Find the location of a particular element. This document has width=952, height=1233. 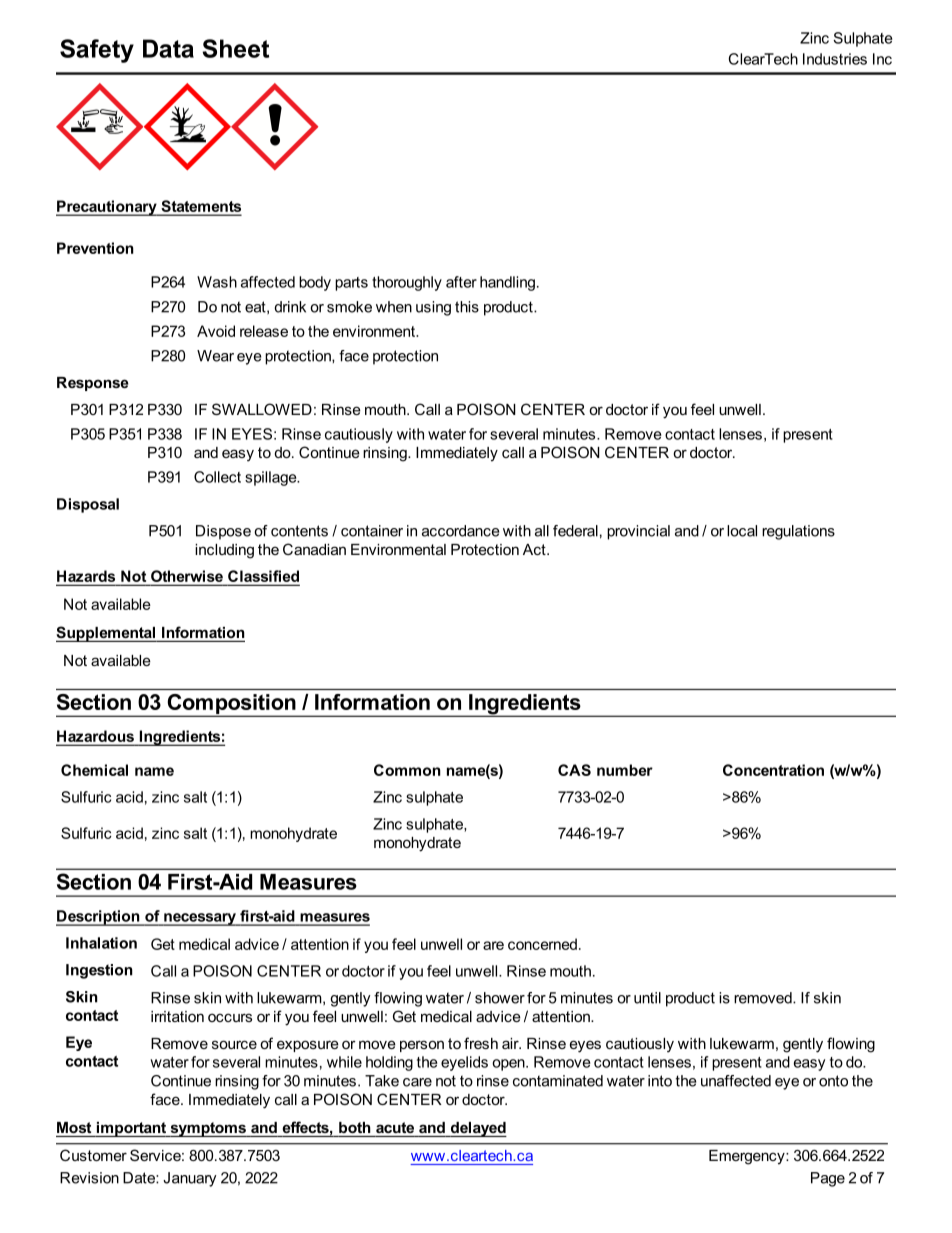

regulations is located at coordinates (798, 532).
